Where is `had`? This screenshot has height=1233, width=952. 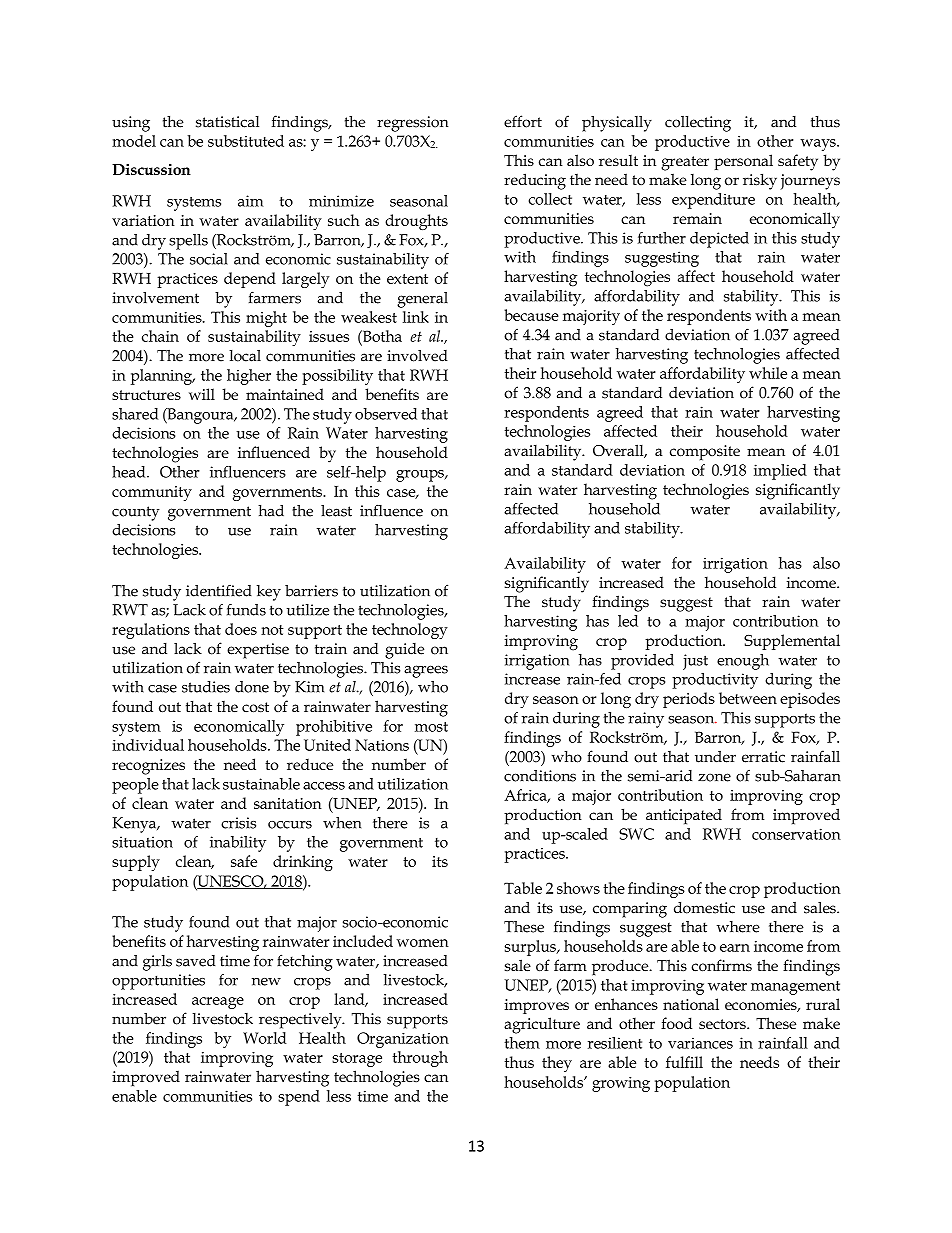 had is located at coordinates (271, 511).
